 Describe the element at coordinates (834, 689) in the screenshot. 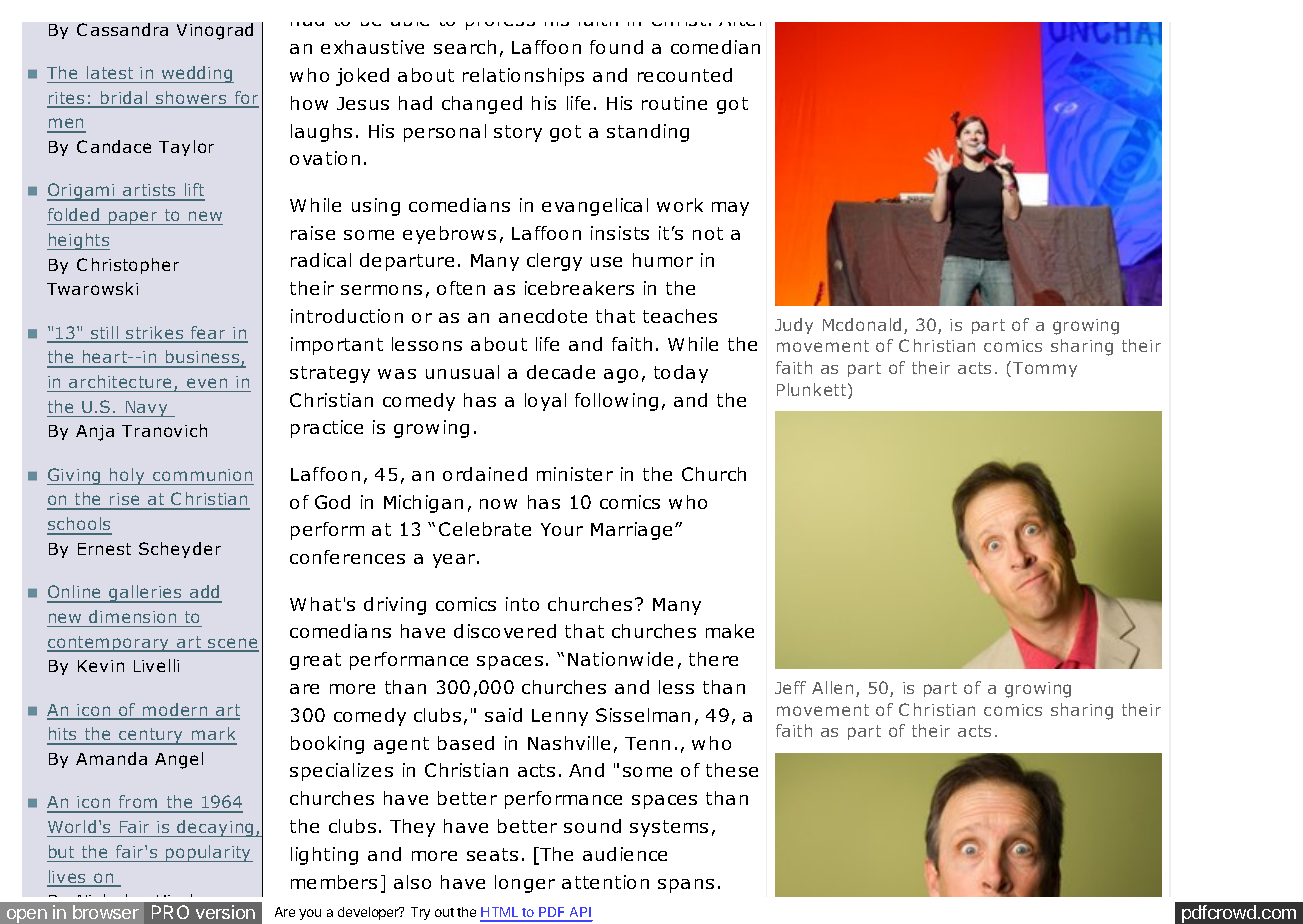

I see `Allen` at that location.
